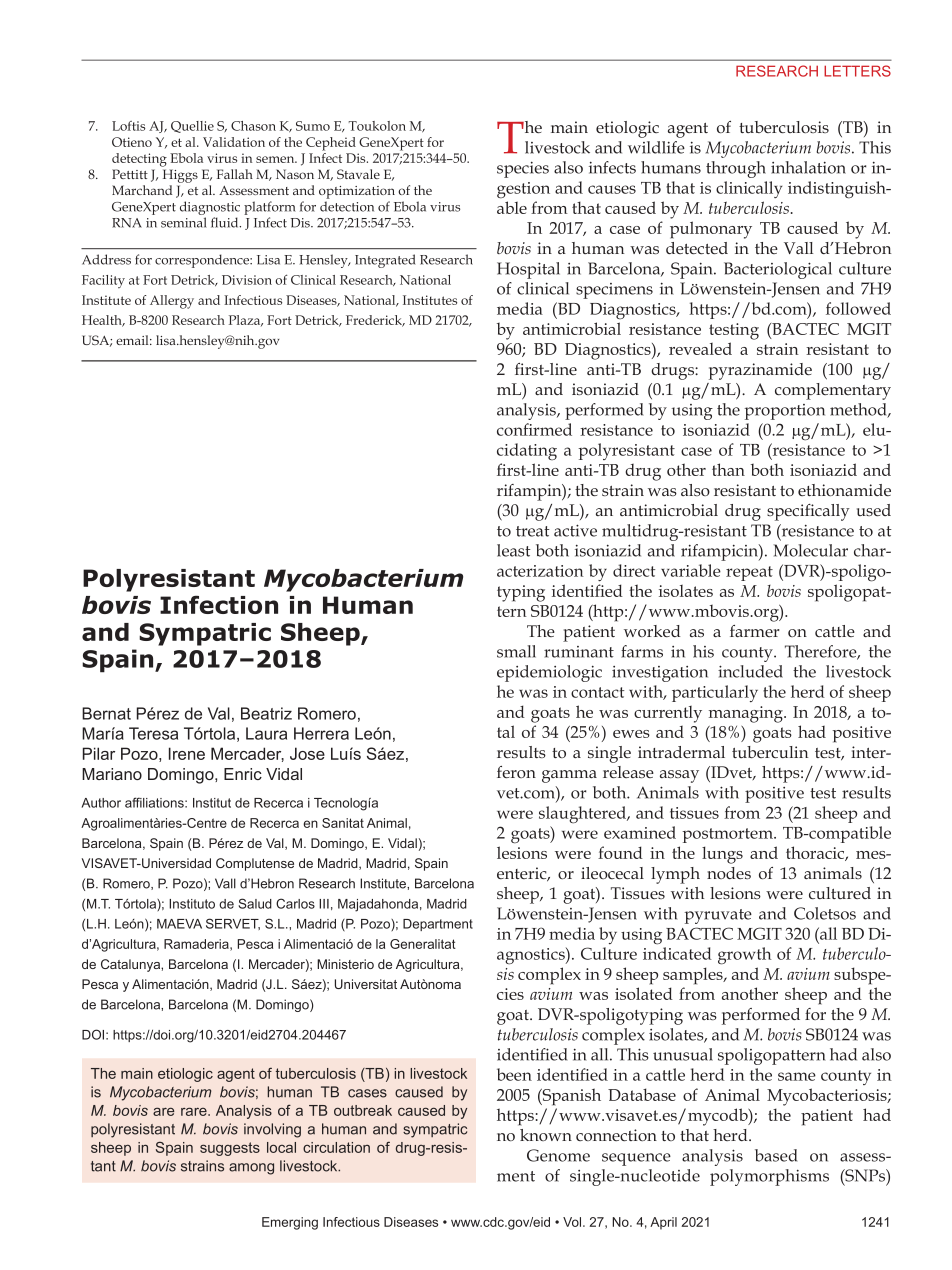 The image size is (952, 1270). Describe the element at coordinates (357, 192) in the document. I see `optimization` at that location.
